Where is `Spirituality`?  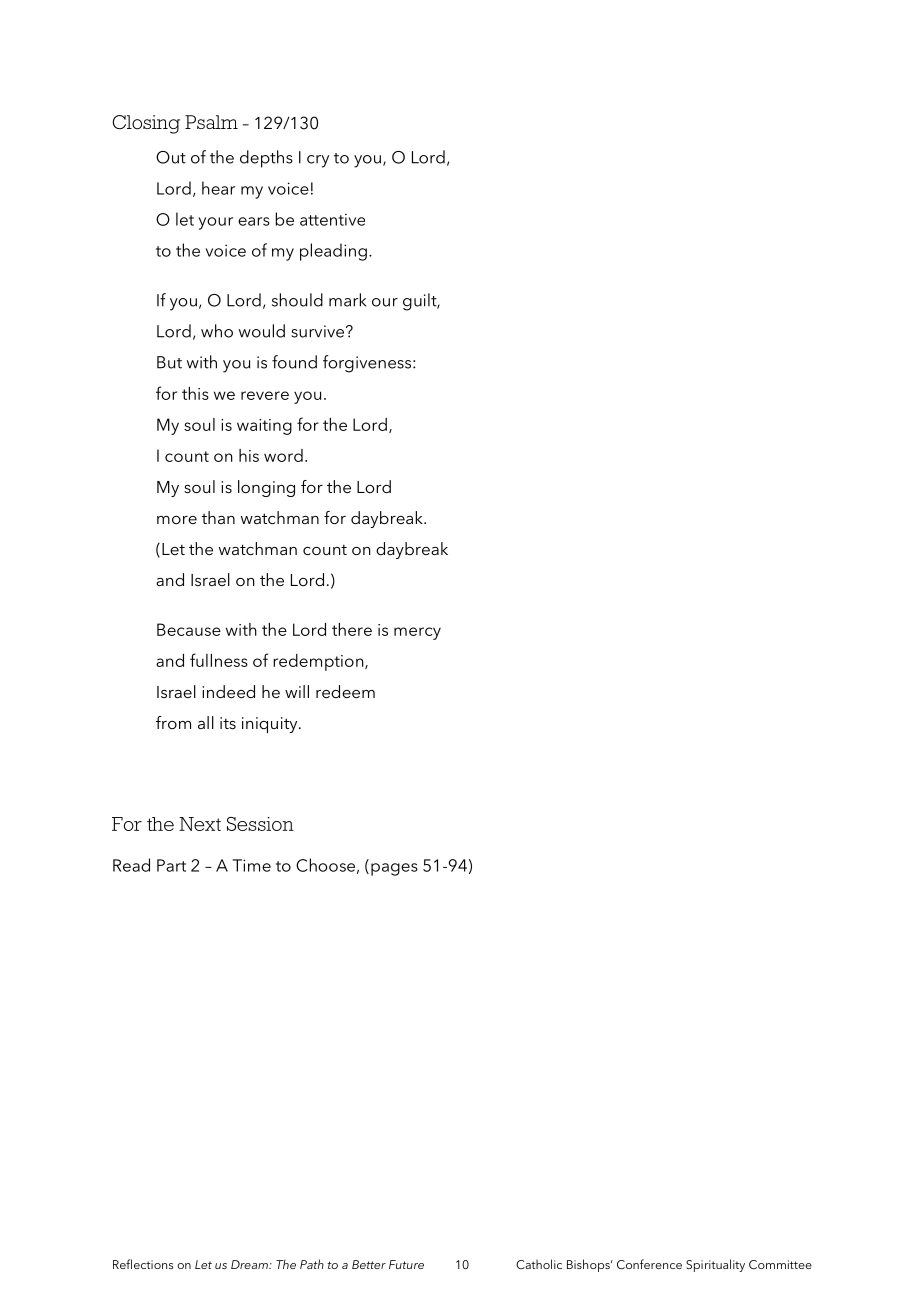 Spirituality is located at coordinates (715, 1265).
